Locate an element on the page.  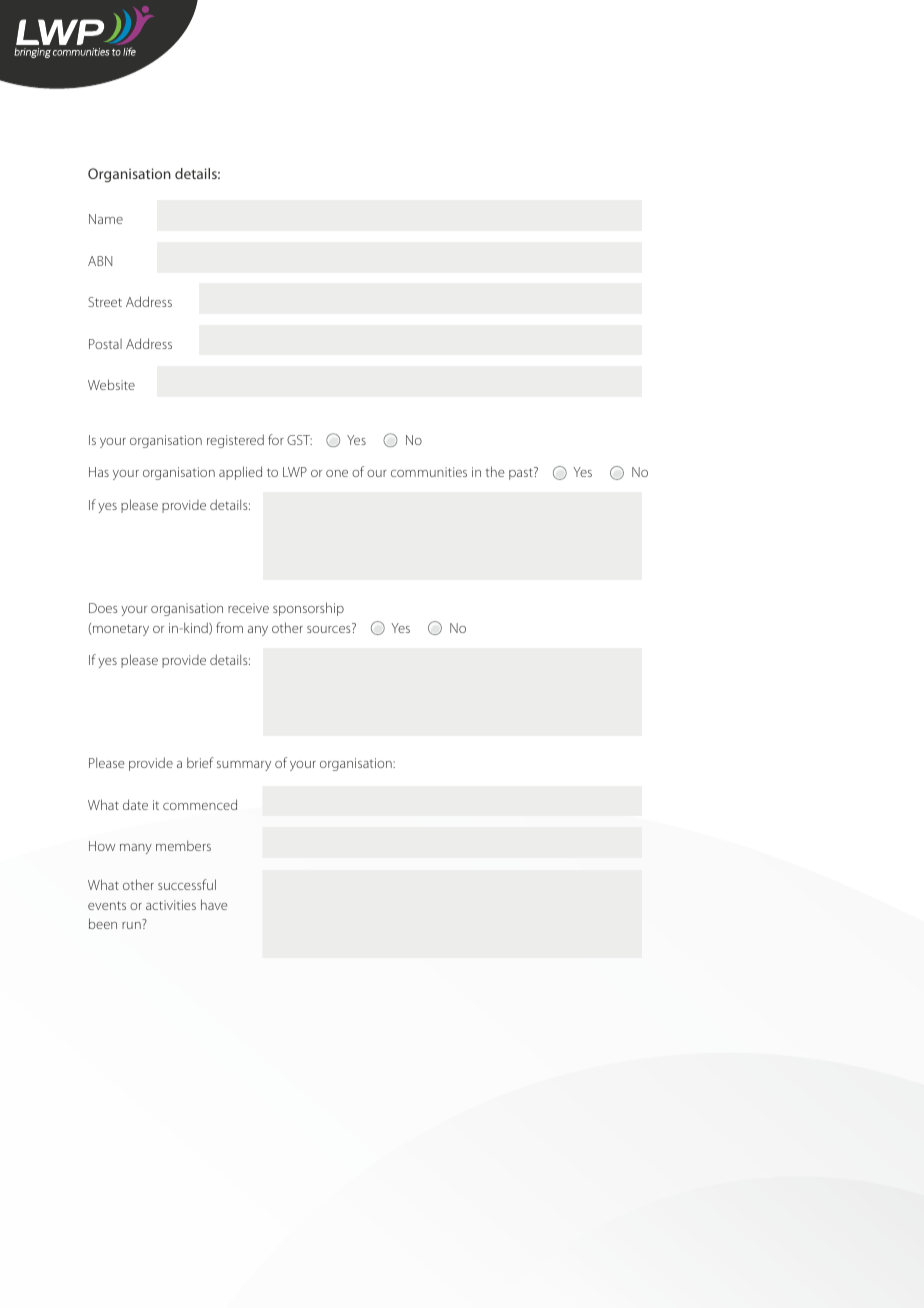
ABN is located at coordinates (100, 261).
